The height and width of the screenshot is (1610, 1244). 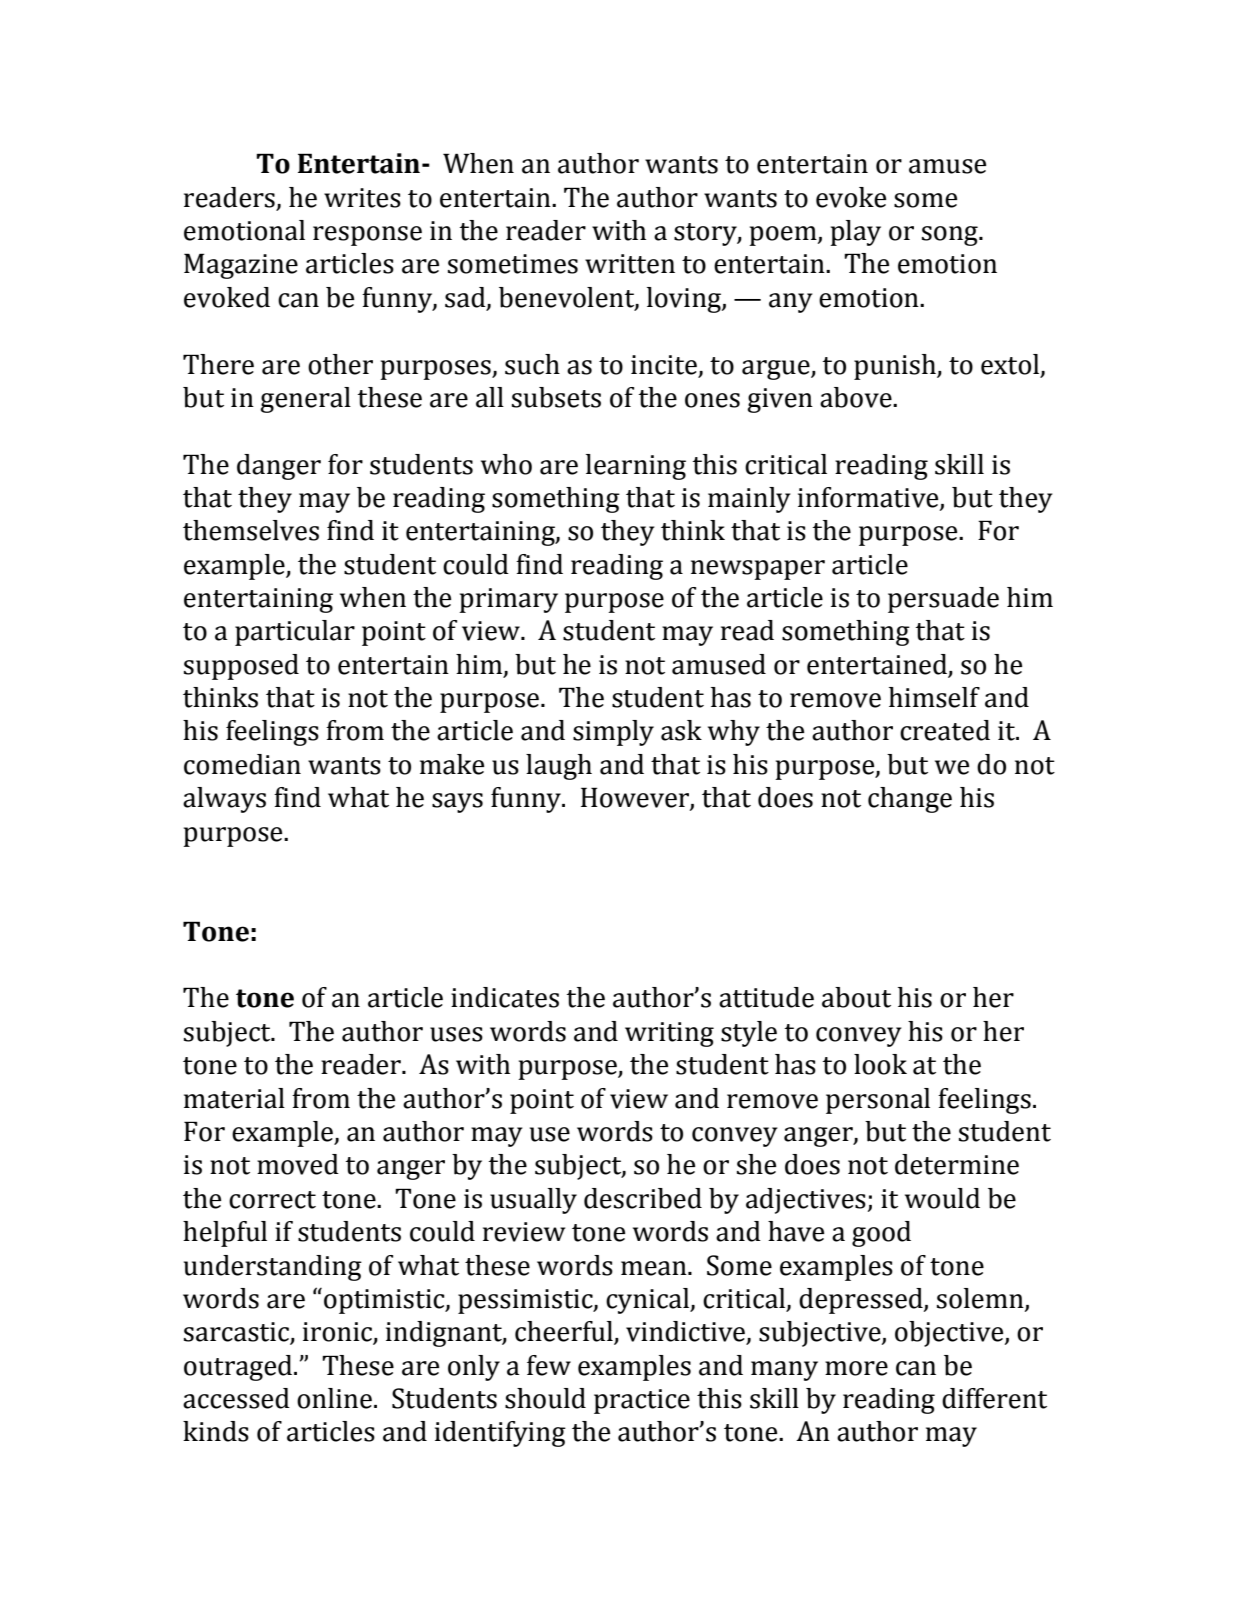 What do you see at coordinates (951, 236) in the screenshot?
I see `song` at bounding box center [951, 236].
